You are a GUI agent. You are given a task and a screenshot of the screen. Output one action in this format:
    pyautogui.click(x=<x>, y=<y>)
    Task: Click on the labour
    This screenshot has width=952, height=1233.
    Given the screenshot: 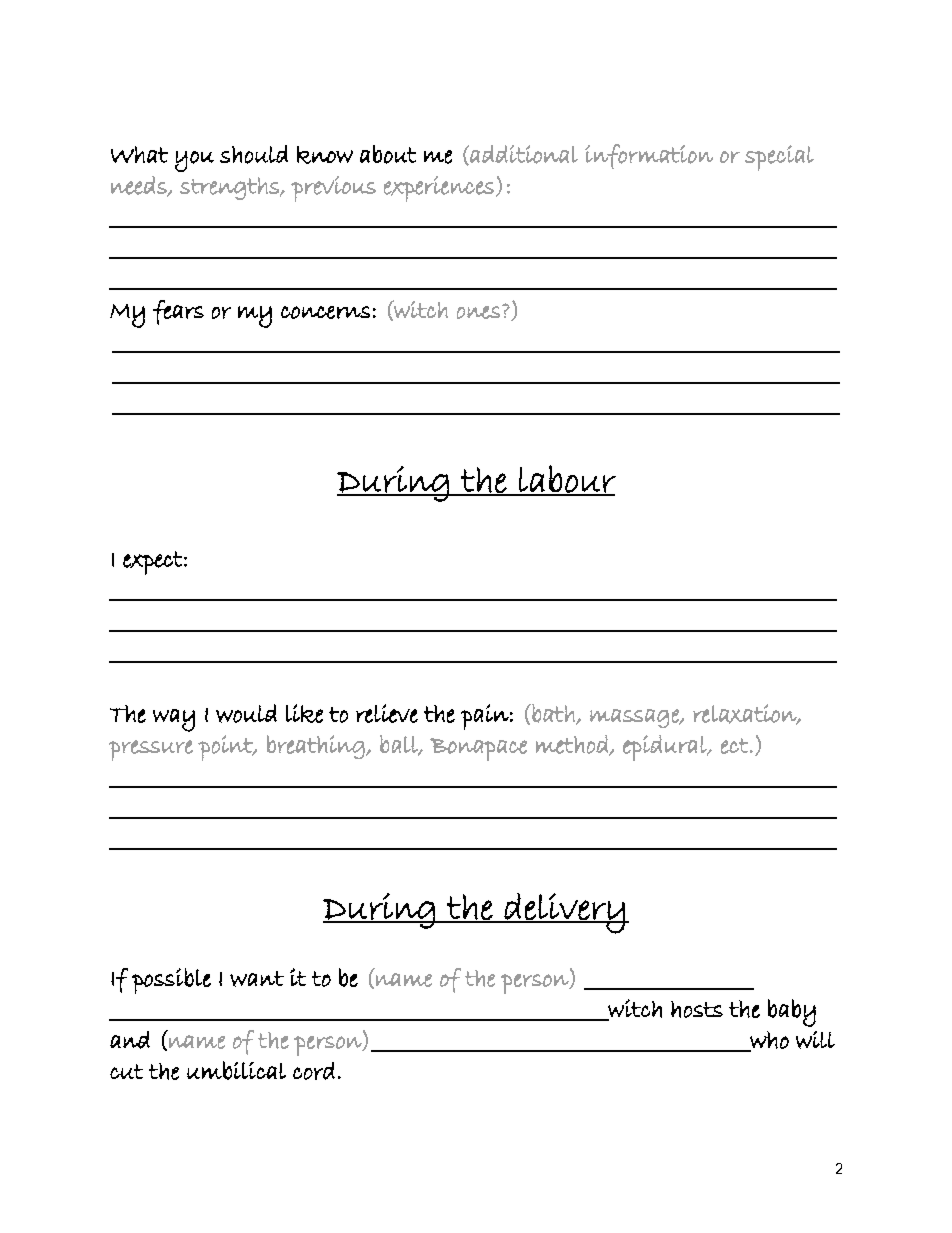 What is the action you would take?
    pyautogui.click(x=566, y=480)
